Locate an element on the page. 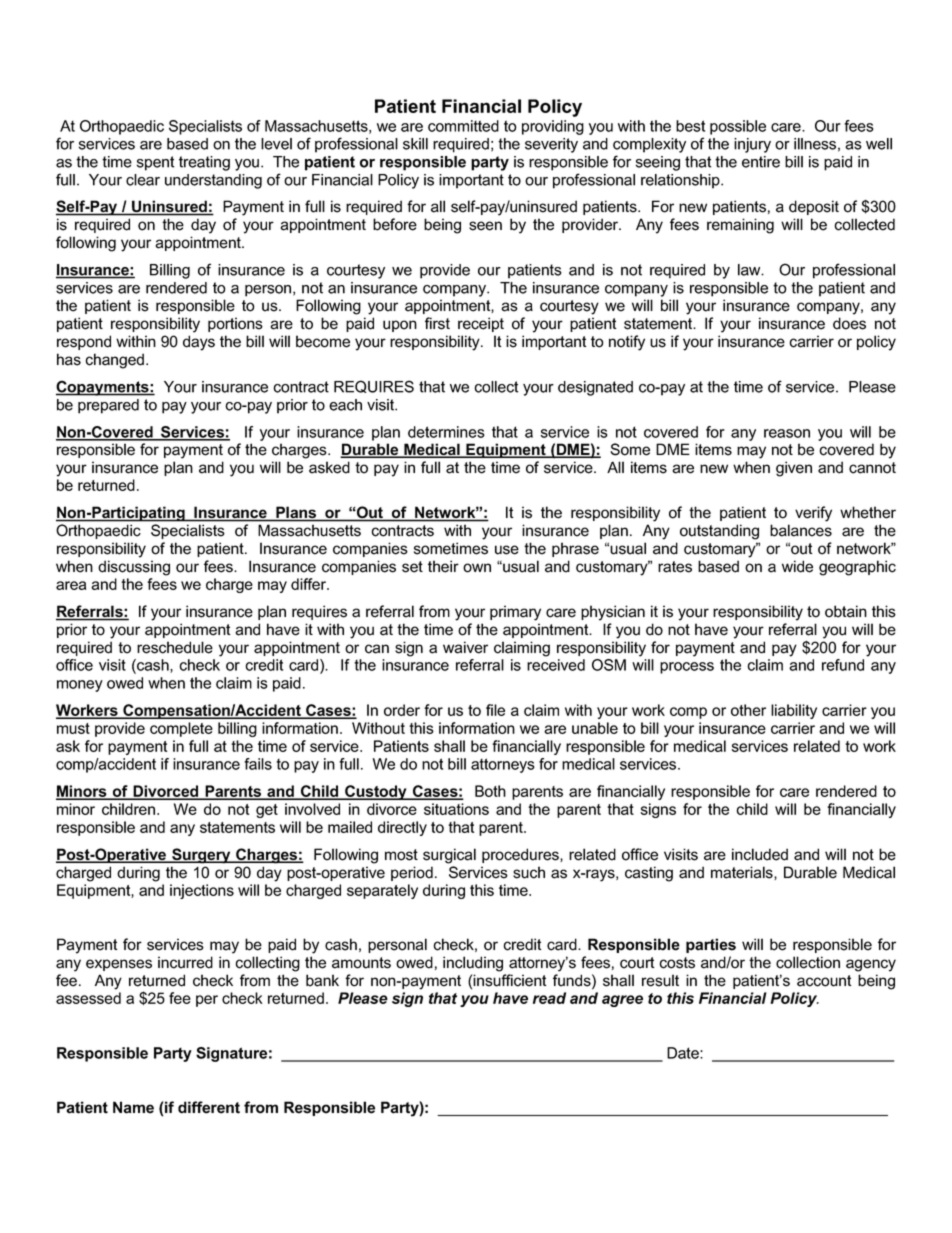 Image resolution: width=952 pixels, height=1233 pixels. determines is located at coordinates (446, 432).
